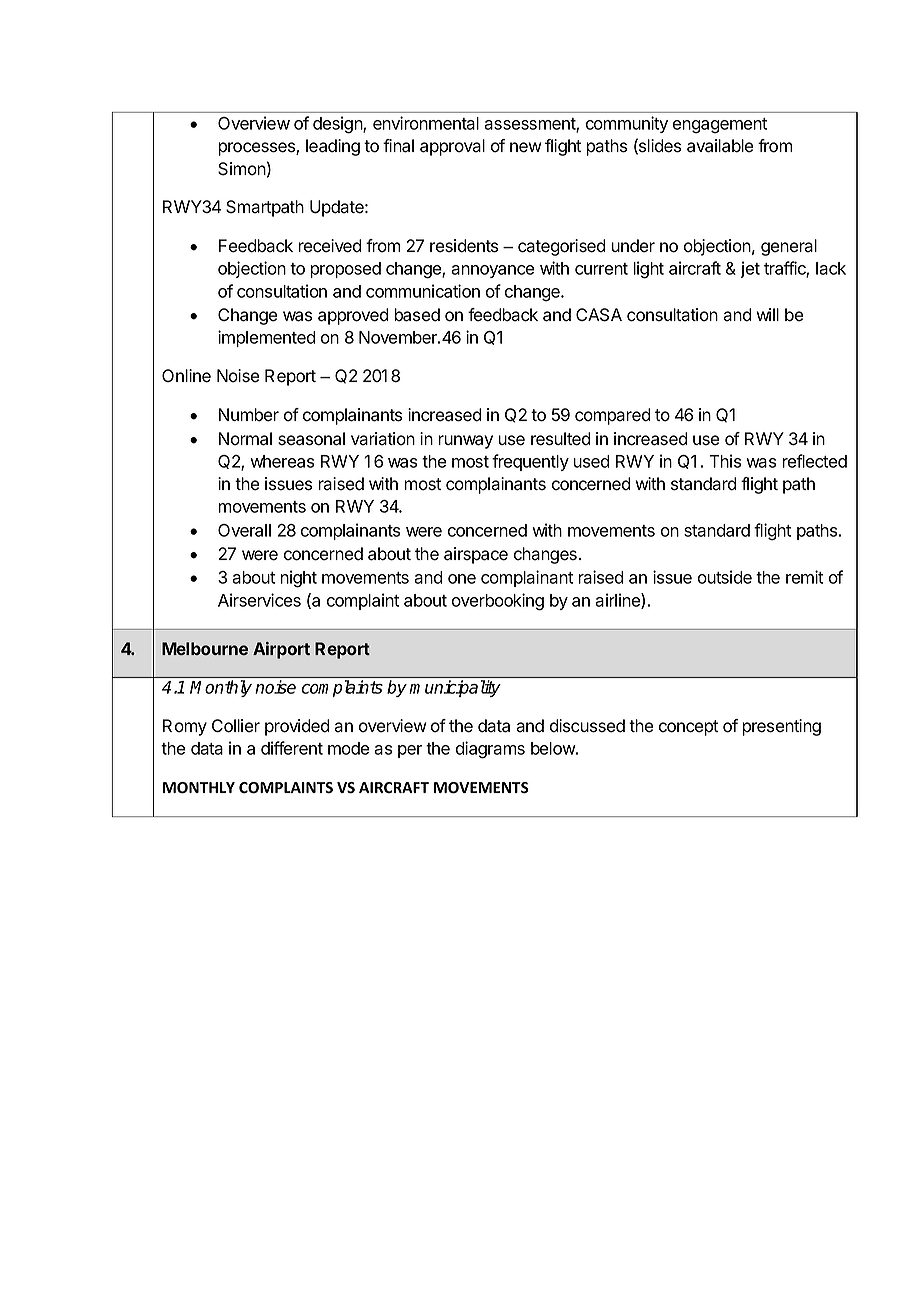  I want to click on based, so click(417, 315).
